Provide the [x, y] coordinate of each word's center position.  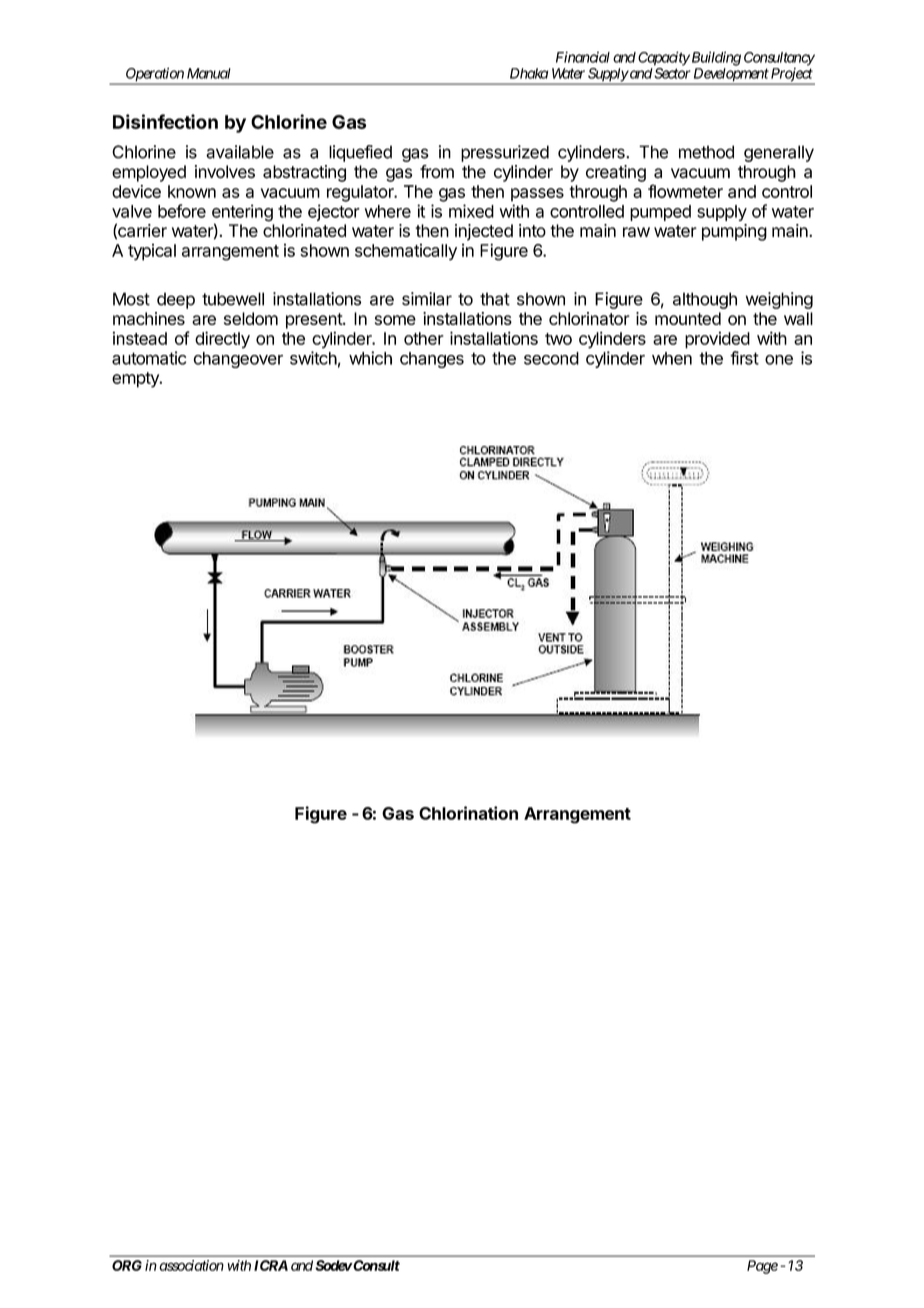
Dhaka [529, 73]
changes [432, 360]
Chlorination [468, 813]
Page [762, 1267]
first [744, 358]
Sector [671, 73]
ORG [127, 1265]
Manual [209, 73]
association [191, 1265]
